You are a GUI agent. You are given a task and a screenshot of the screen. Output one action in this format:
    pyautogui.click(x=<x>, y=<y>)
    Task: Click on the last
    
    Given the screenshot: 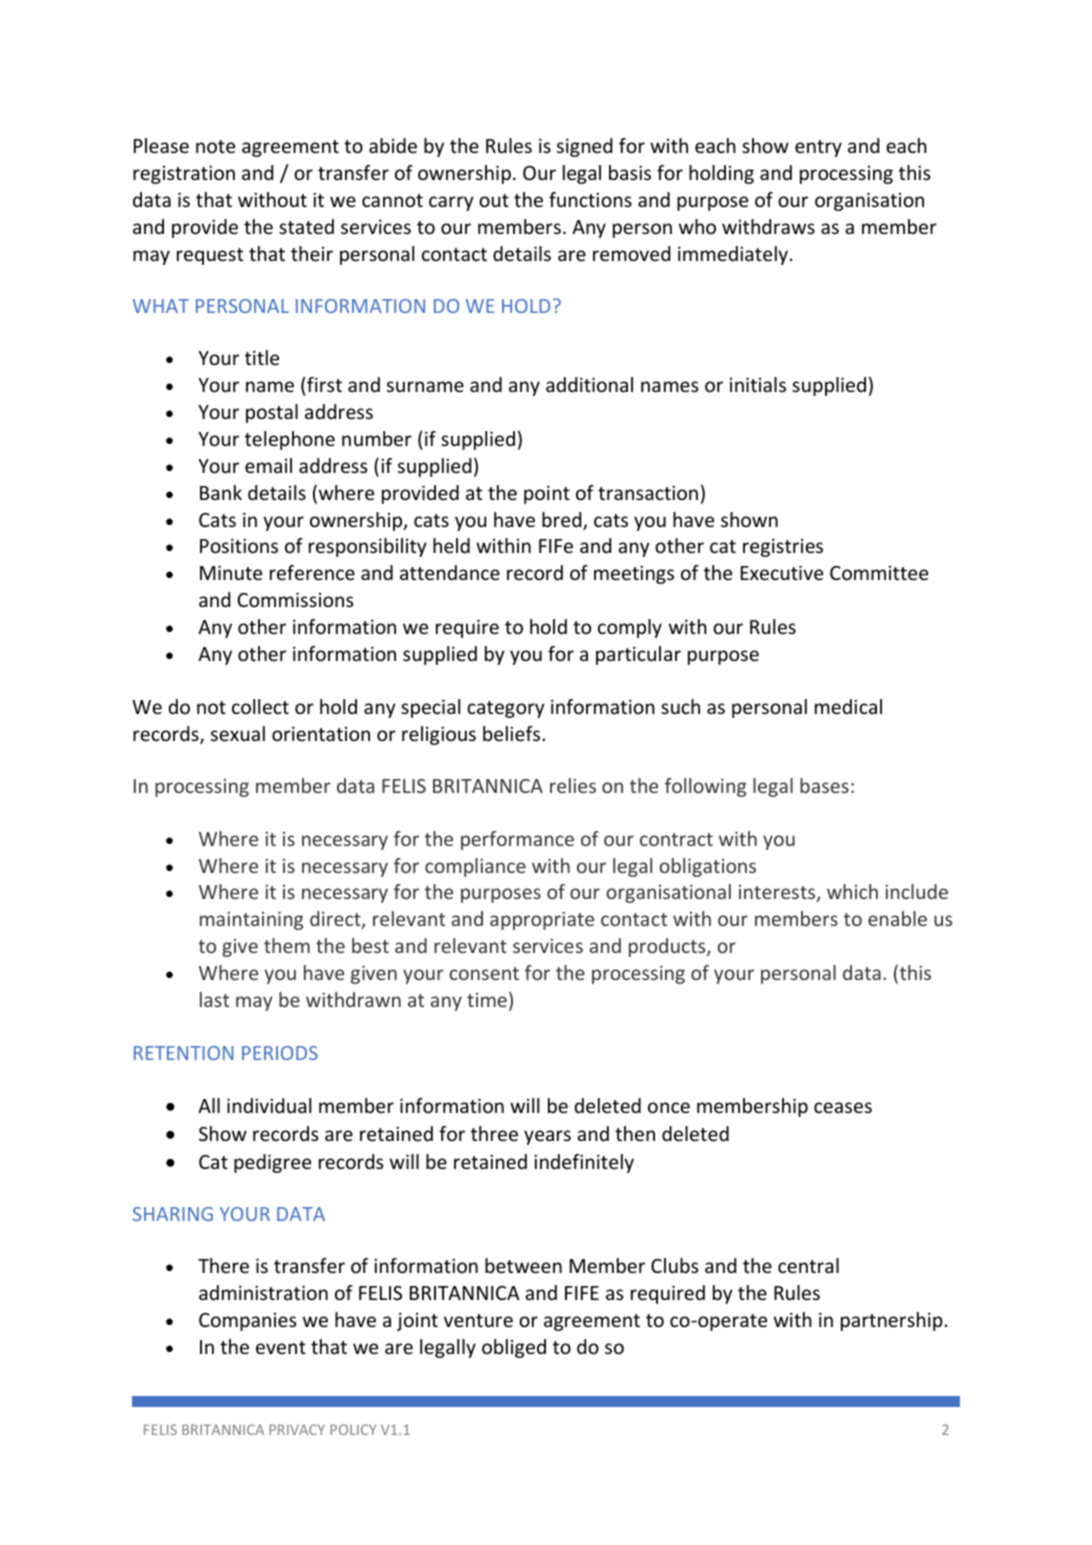 What is the action you would take?
    pyautogui.click(x=214, y=999)
